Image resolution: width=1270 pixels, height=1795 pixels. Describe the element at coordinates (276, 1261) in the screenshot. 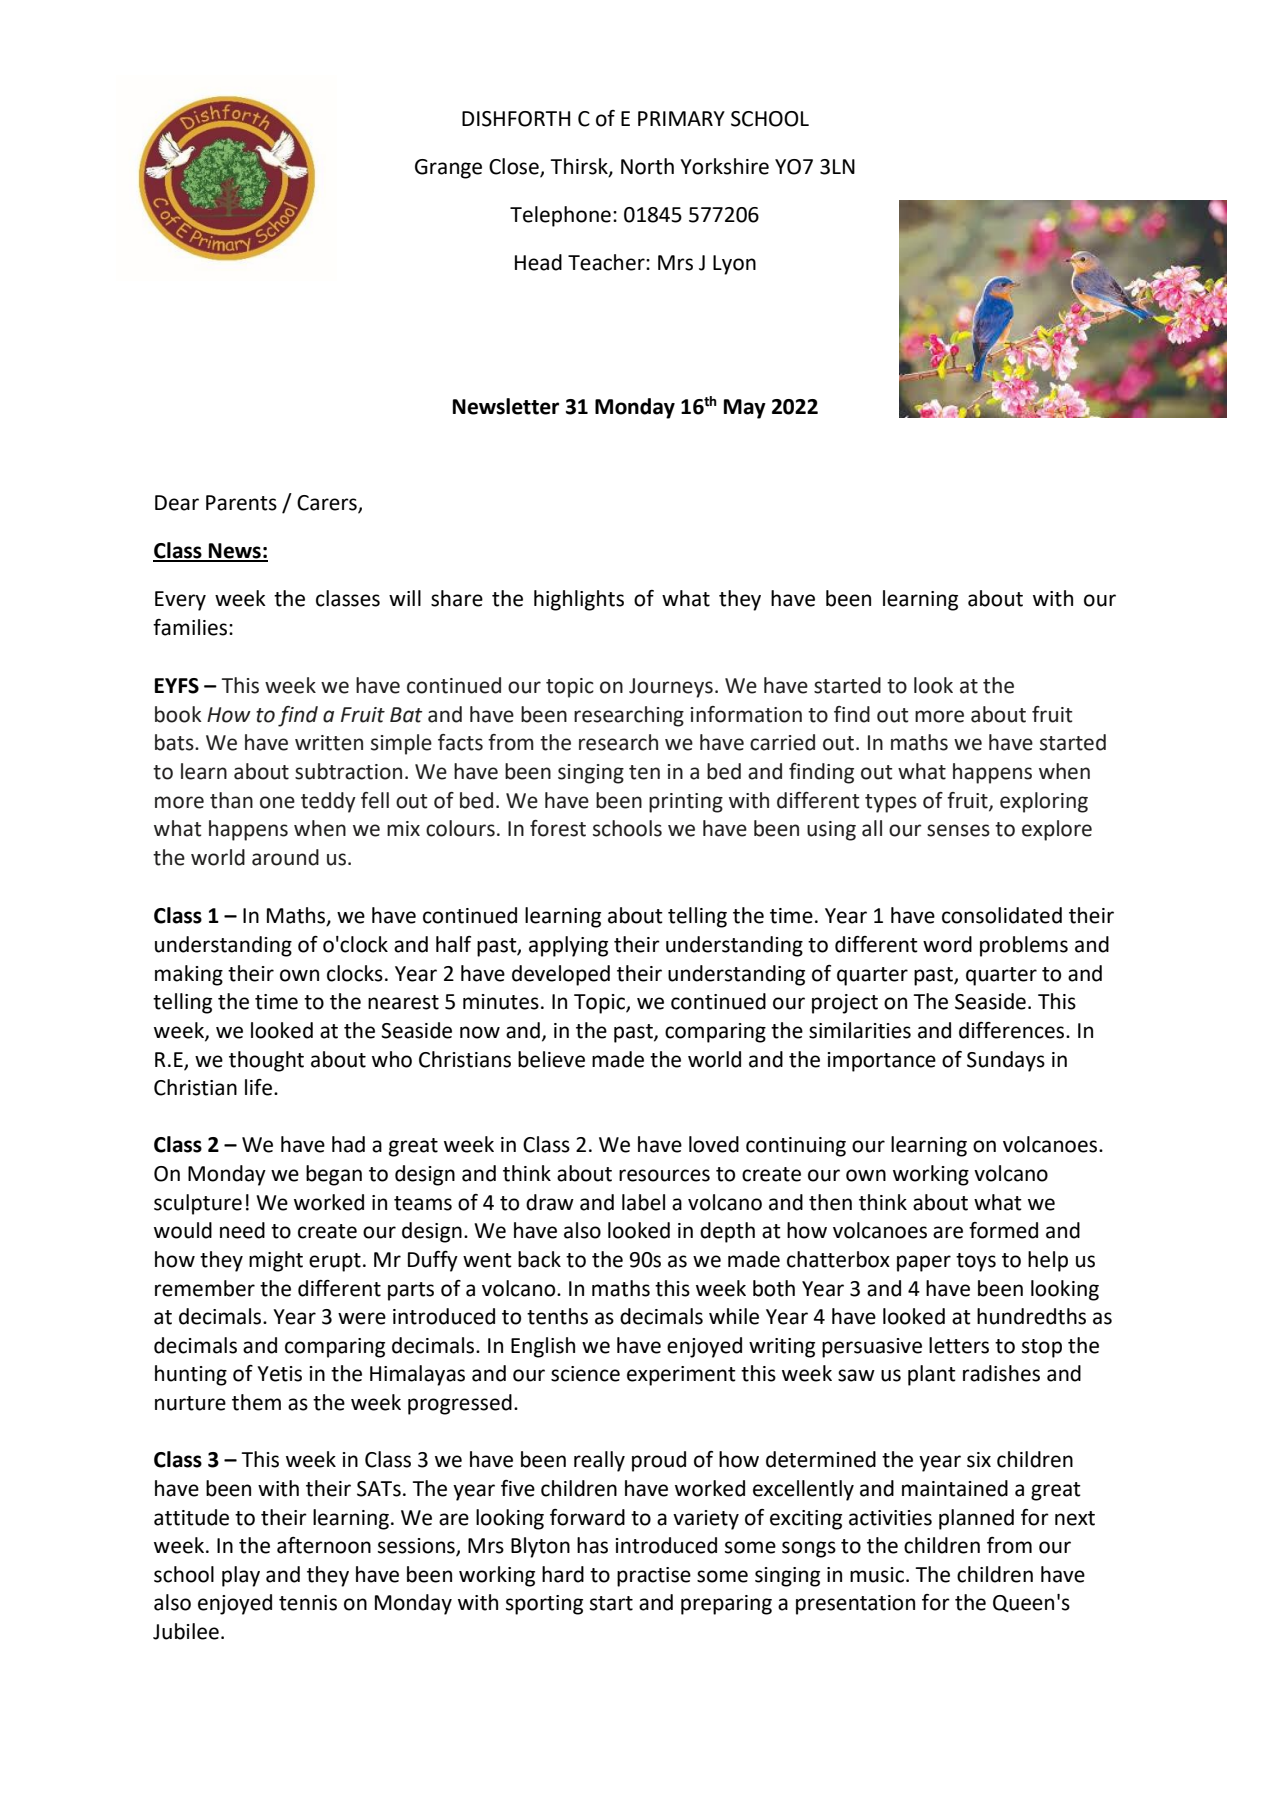

I see `might` at that location.
